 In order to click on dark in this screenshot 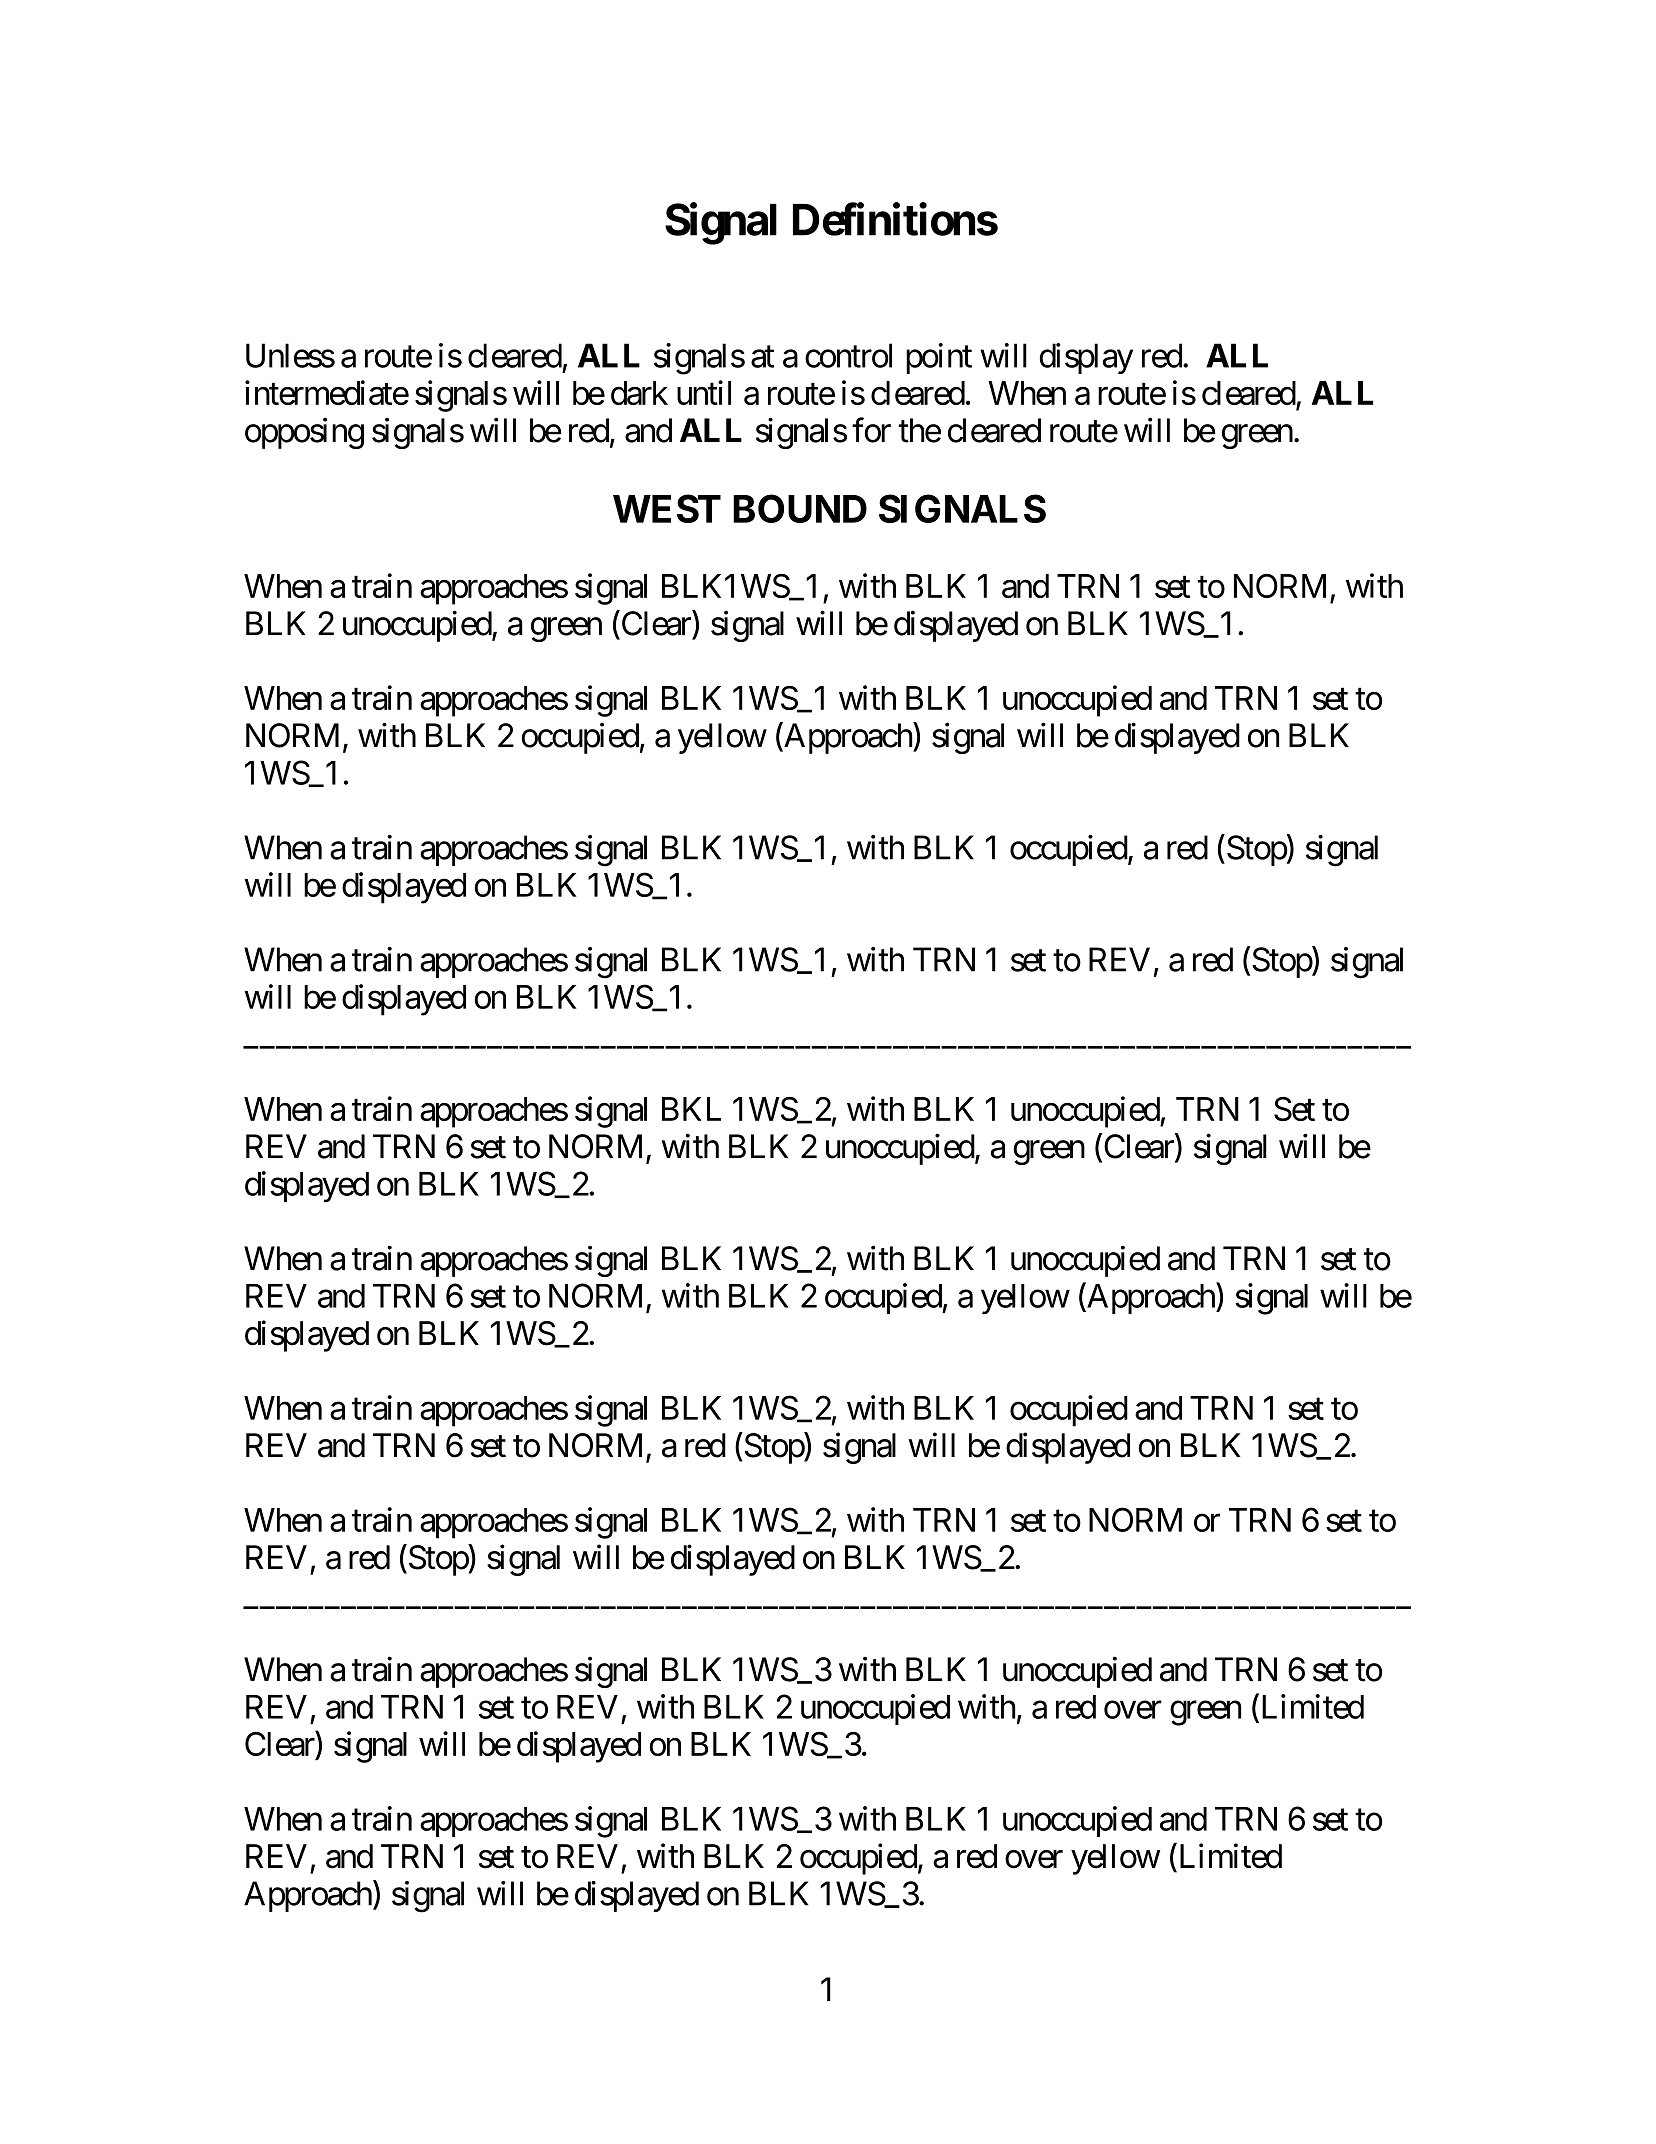, I will do `click(639, 393)`.
